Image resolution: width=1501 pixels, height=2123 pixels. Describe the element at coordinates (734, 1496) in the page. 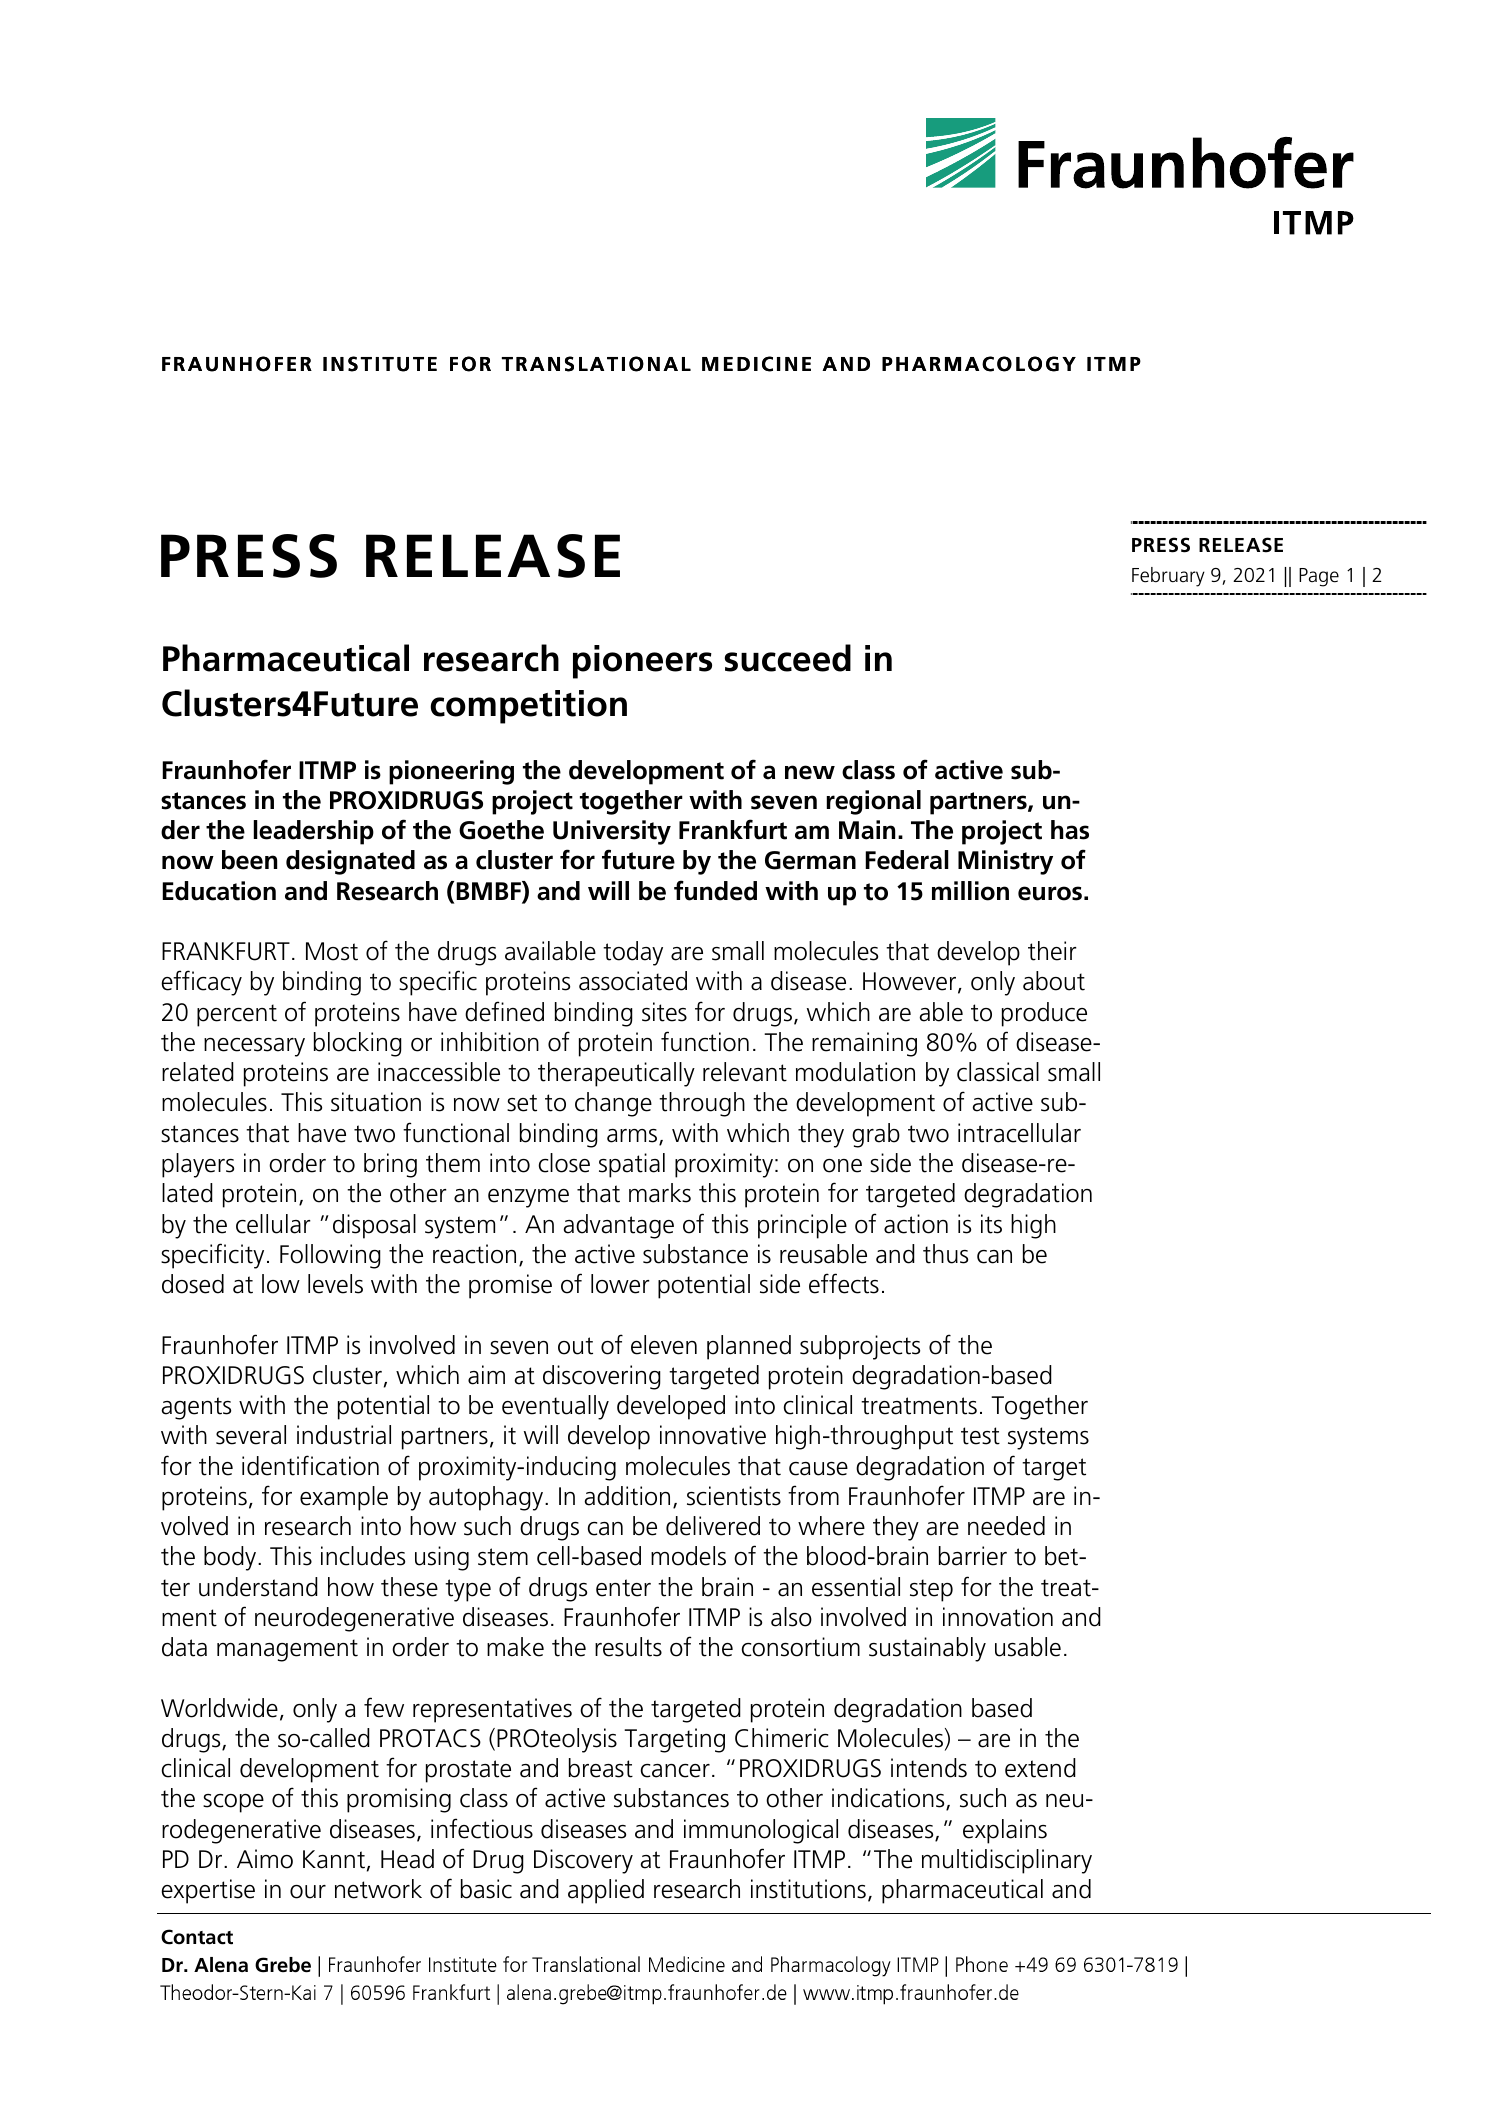

I see `scientists` at that location.
